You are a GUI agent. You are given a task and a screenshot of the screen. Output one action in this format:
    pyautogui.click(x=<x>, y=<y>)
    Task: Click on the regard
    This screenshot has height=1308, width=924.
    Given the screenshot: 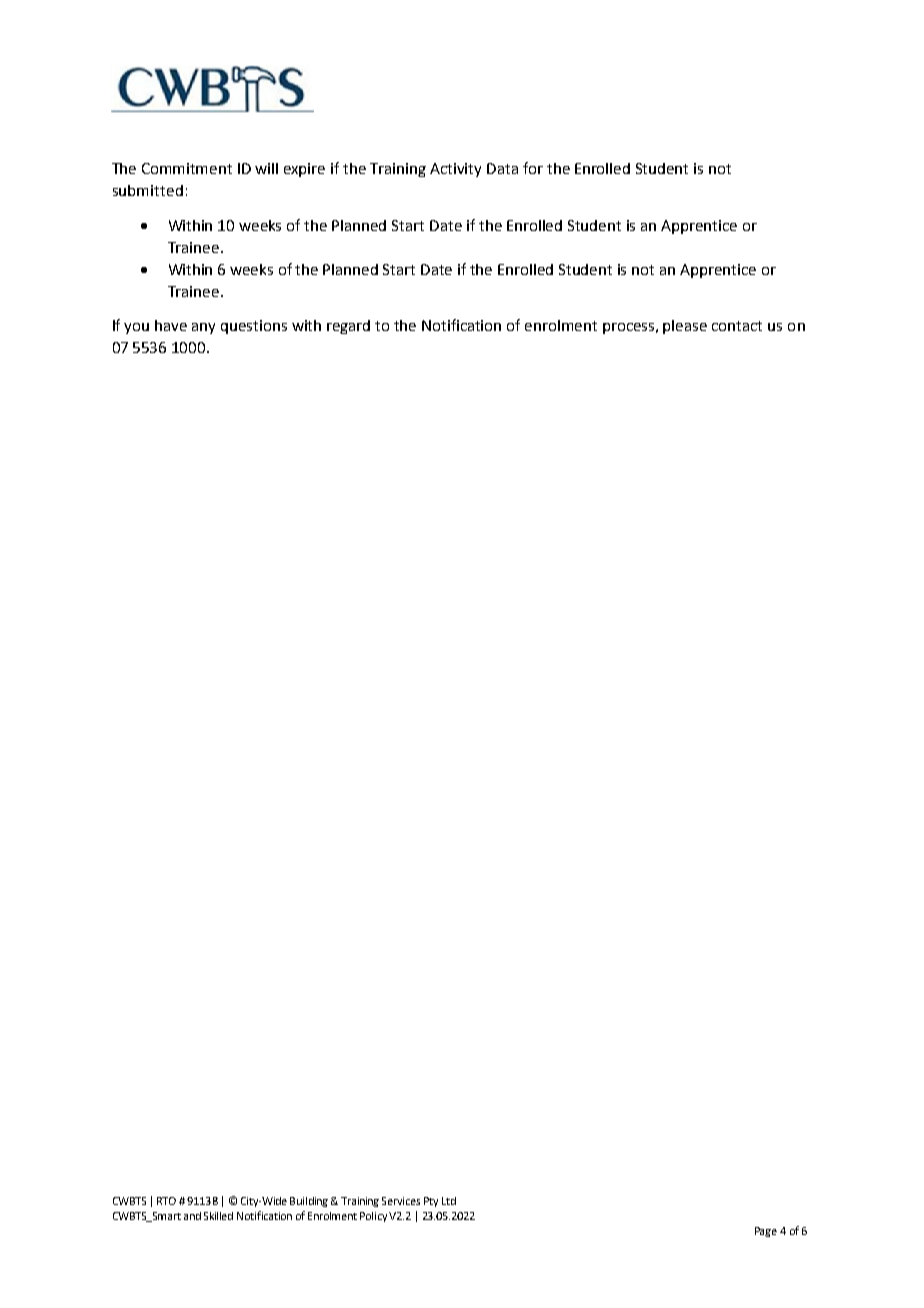 What is the action you would take?
    pyautogui.click(x=348, y=327)
